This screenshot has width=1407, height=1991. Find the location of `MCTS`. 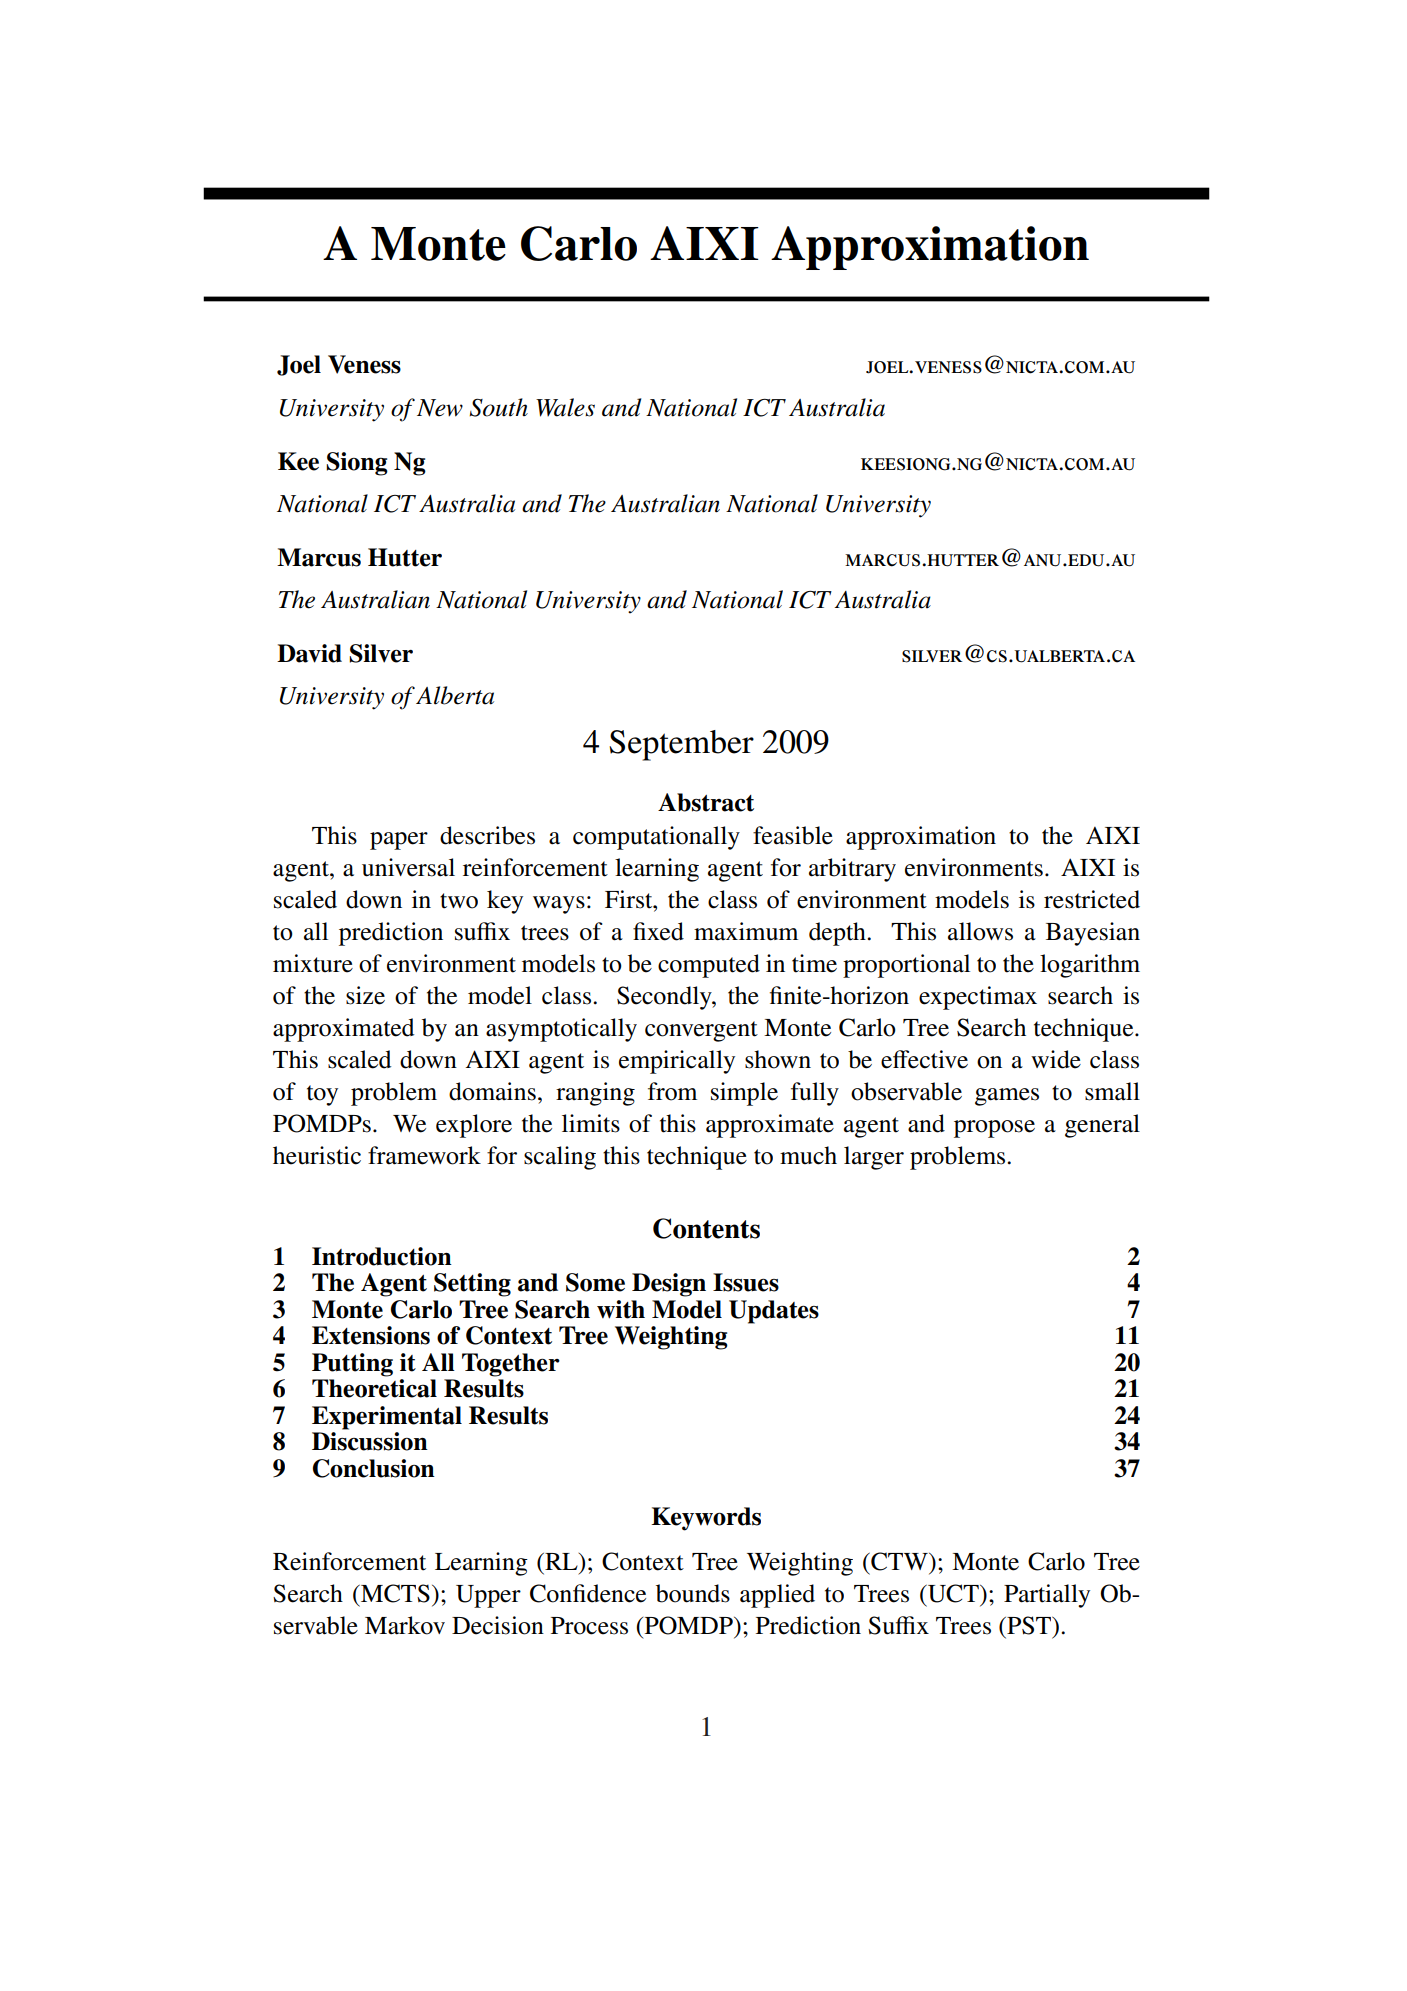

MCTS is located at coordinates (394, 1593).
